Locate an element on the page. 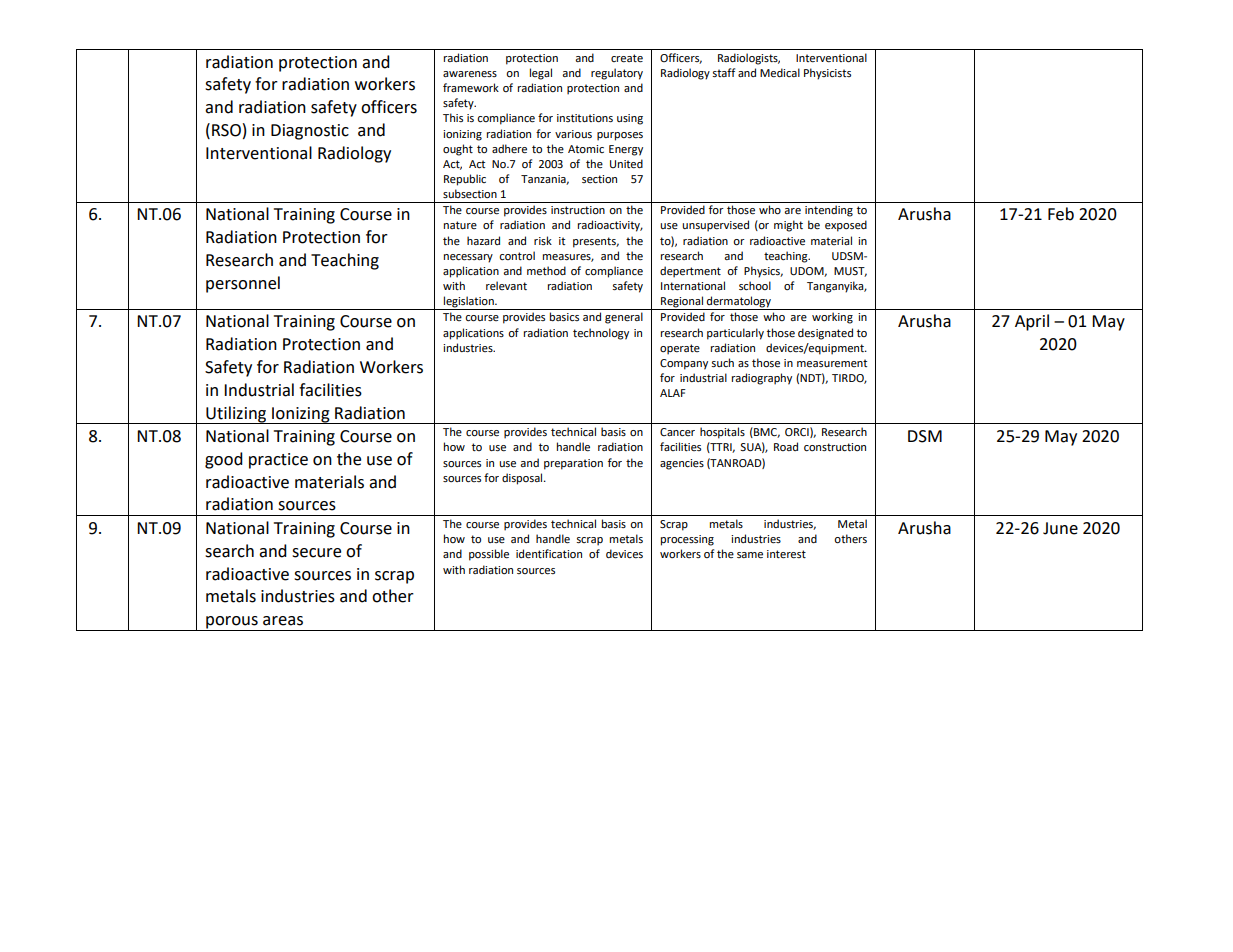 This document has width=1233, height=952. regulatory is located at coordinates (617, 74).
